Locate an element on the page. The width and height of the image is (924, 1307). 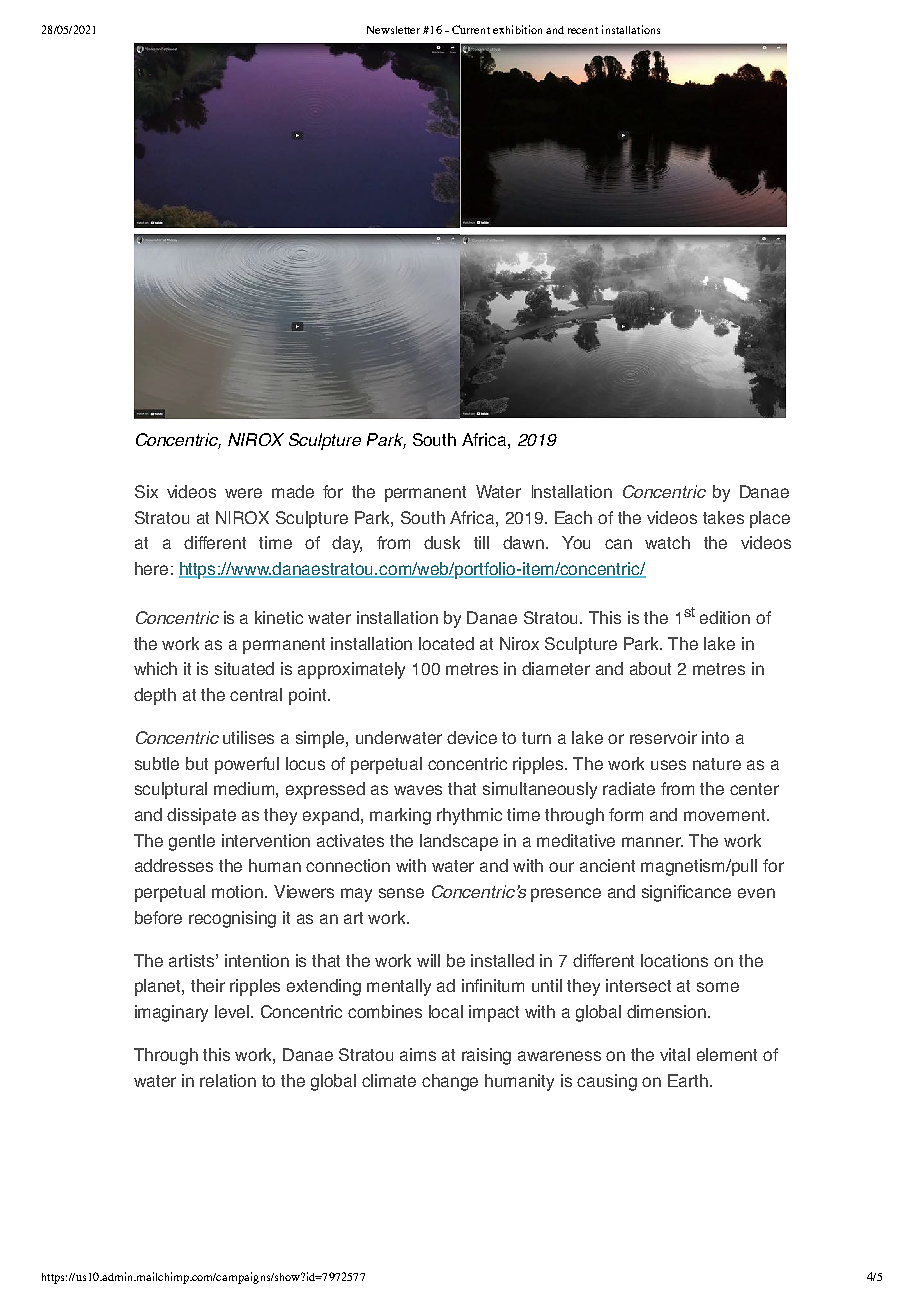
Current is located at coordinates (471, 29).
